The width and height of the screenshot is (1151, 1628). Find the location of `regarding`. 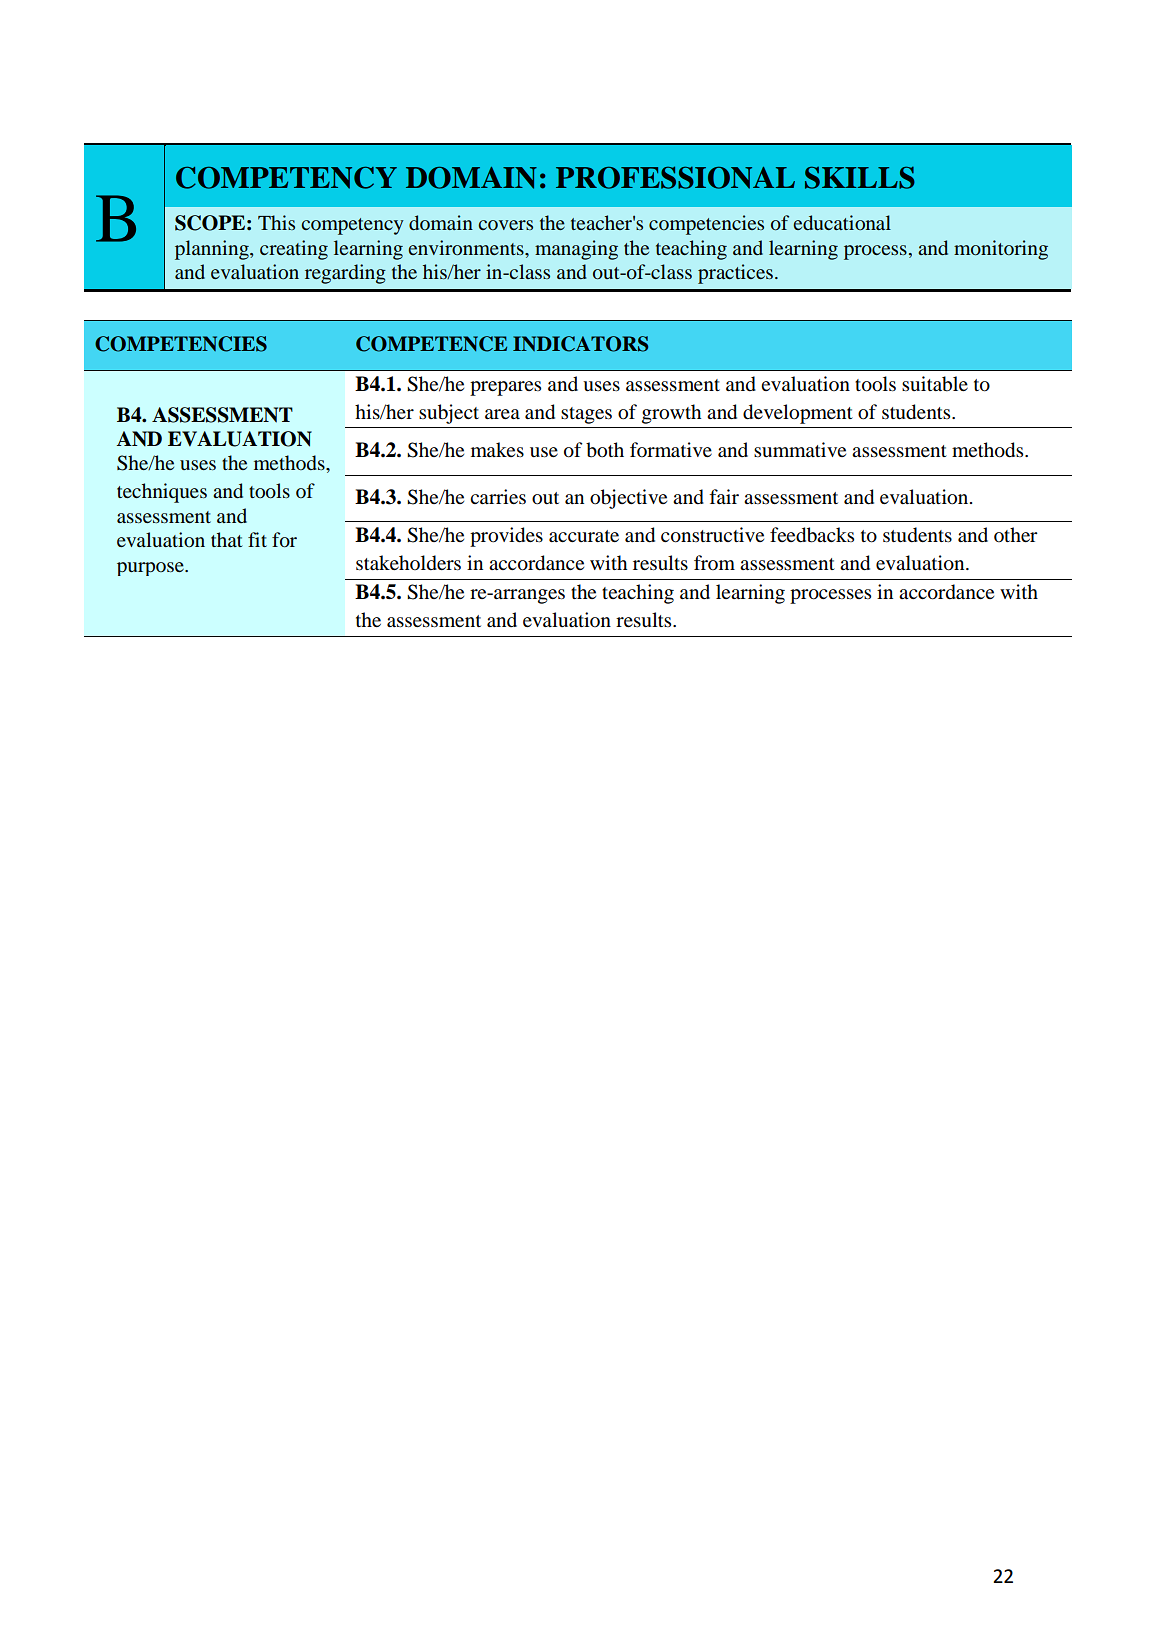

regarding is located at coordinates (345, 274).
